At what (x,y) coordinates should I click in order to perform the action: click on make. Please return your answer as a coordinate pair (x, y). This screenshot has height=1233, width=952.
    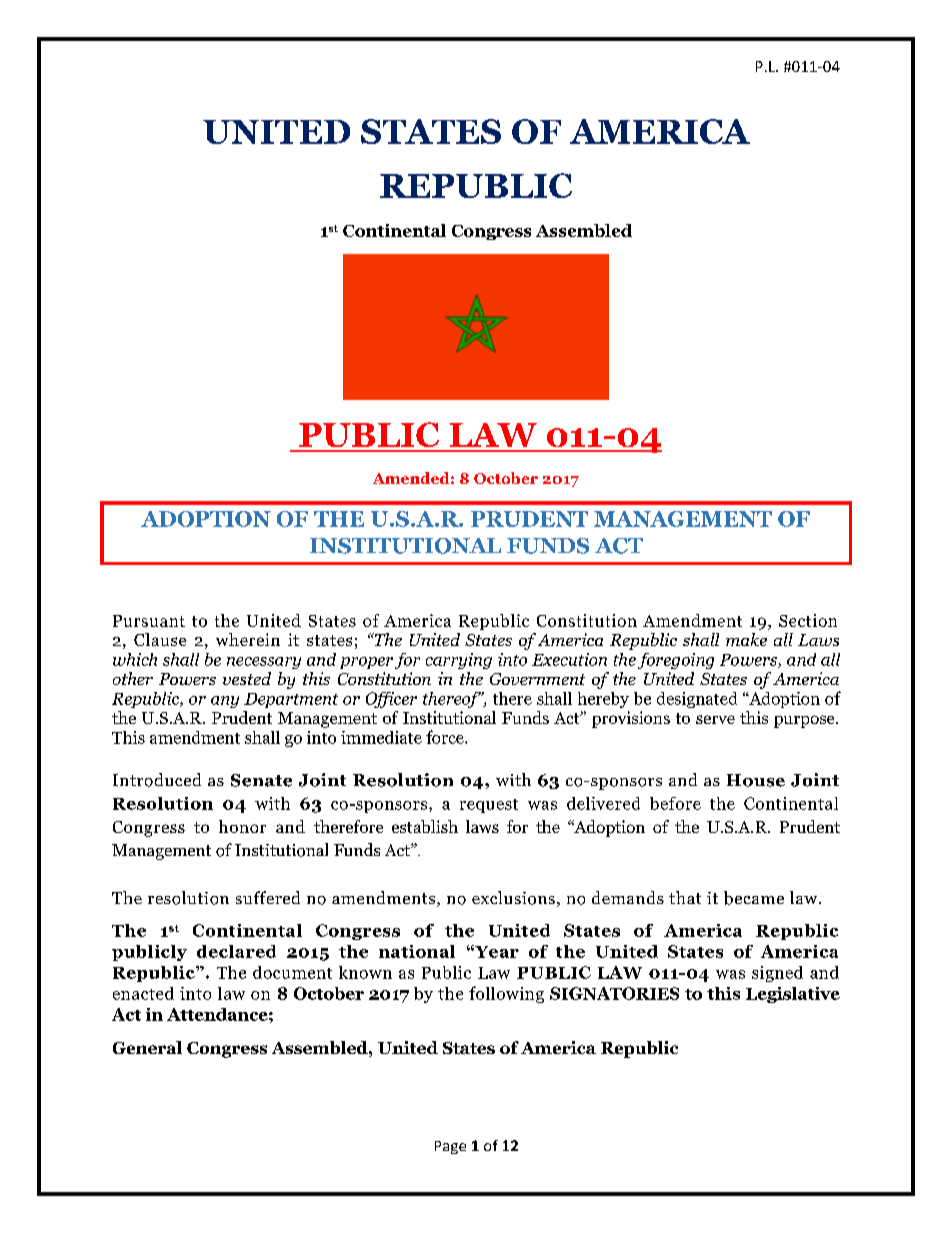
    Looking at the image, I should click on (746, 639).
